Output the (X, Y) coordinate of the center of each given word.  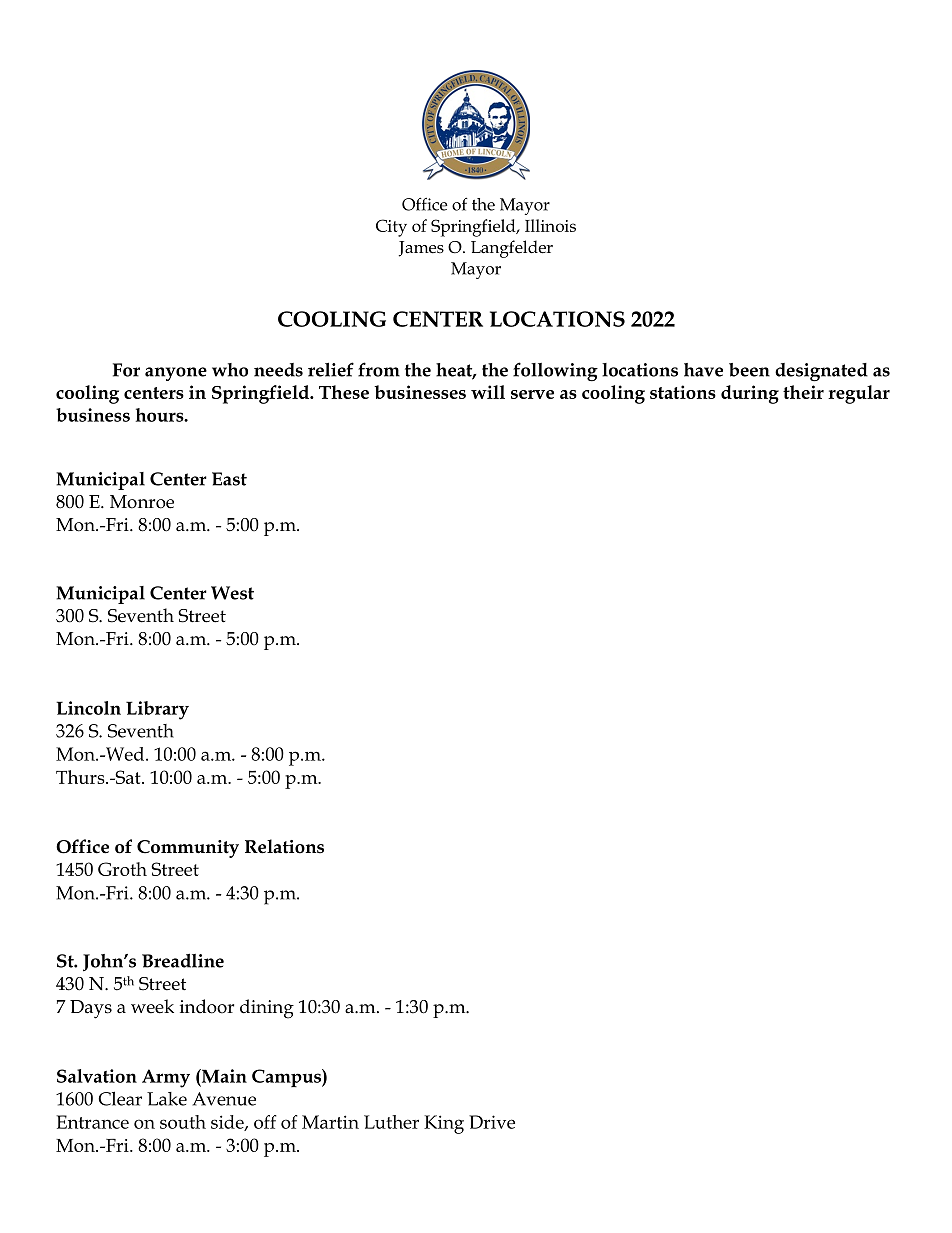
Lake (167, 1099)
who (230, 370)
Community (188, 849)
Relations (284, 846)
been (749, 370)
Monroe (142, 502)
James (421, 249)
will (488, 392)
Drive (492, 1122)
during (750, 394)
